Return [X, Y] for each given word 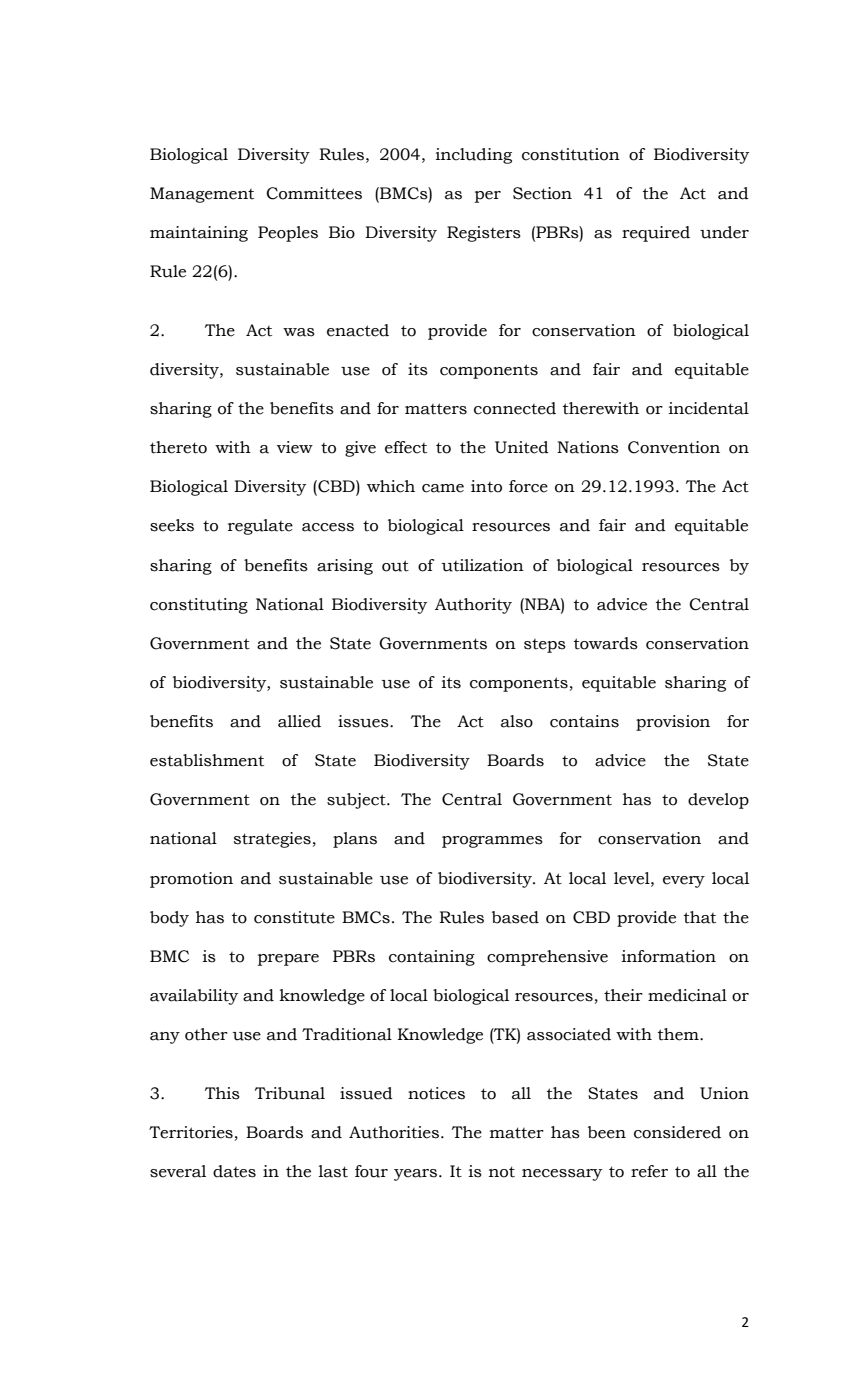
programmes [492, 842]
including [474, 156]
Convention [674, 447]
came [443, 488]
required [656, 234]
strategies [272, 840]
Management [202, 195]
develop [718, 801]
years [417, 1175]
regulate [260, 527]
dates [234, 1171]
